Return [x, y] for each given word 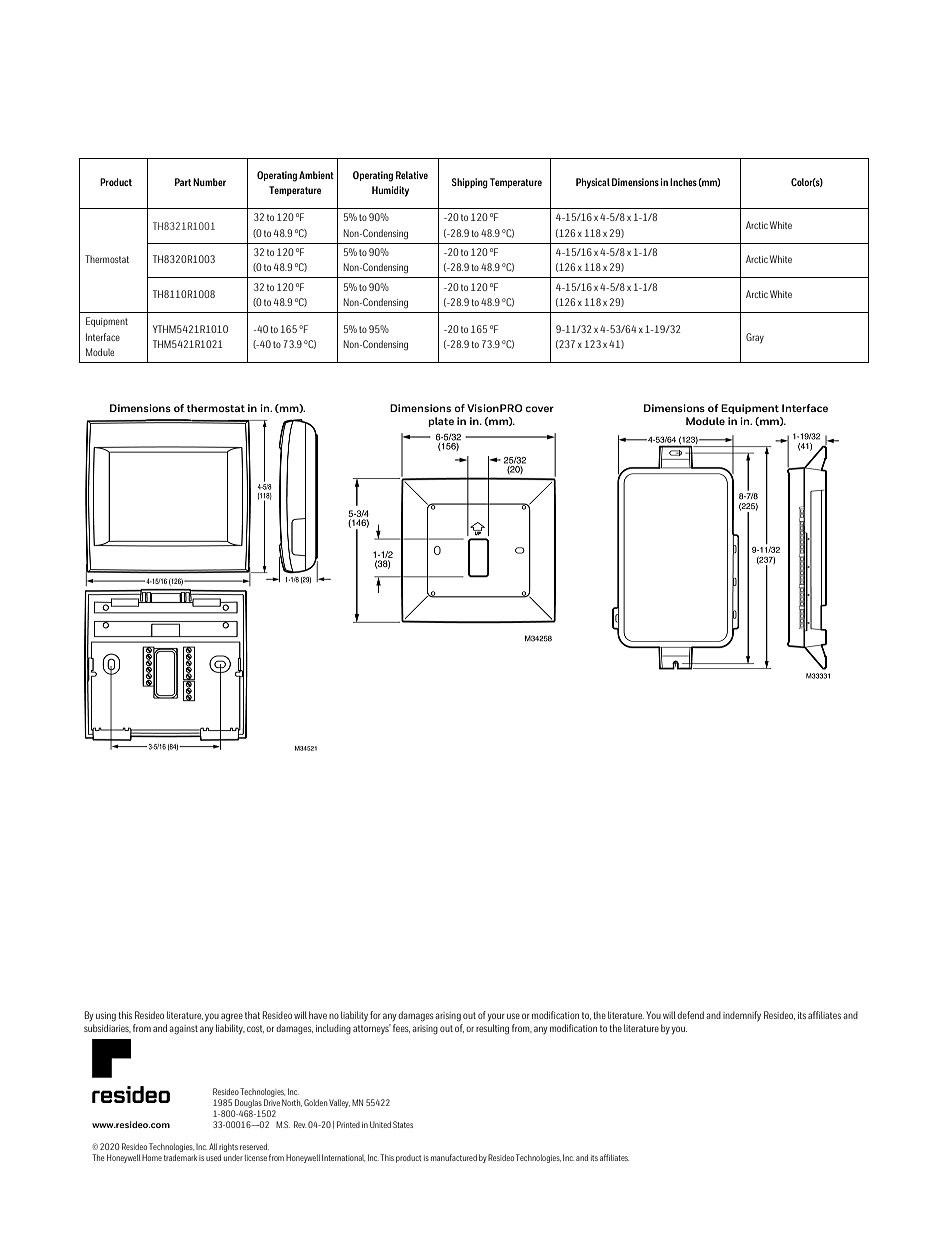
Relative [412, 175]
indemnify [742, 1016]
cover [539, 409]
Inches [683, 182]
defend [690, 1015]
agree [232, 1017]
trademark [180, 1157]
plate [441, 422]
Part [183, 182]
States [403, 1124]
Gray [755, 338]
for [375, 1015]
